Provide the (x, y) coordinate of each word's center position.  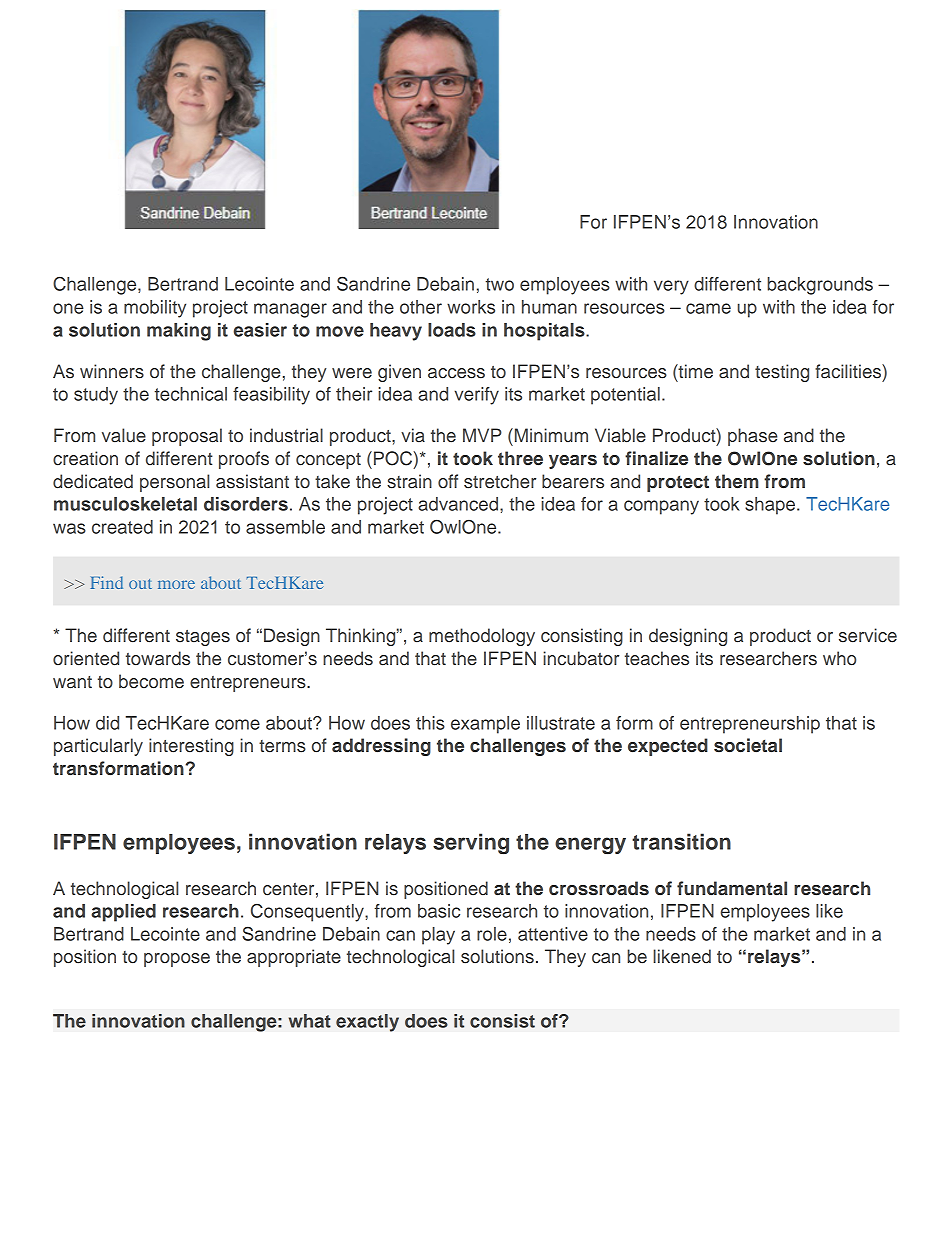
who (839, 658)
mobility (155, 309)
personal (174, 483)
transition (681, 841)
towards (158, 658)
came (708, 308)
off (448, 481)
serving (471, 843)
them (737, 481)
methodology (482, 637)
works (471, 307)
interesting (191, 747)
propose (177, 960)
